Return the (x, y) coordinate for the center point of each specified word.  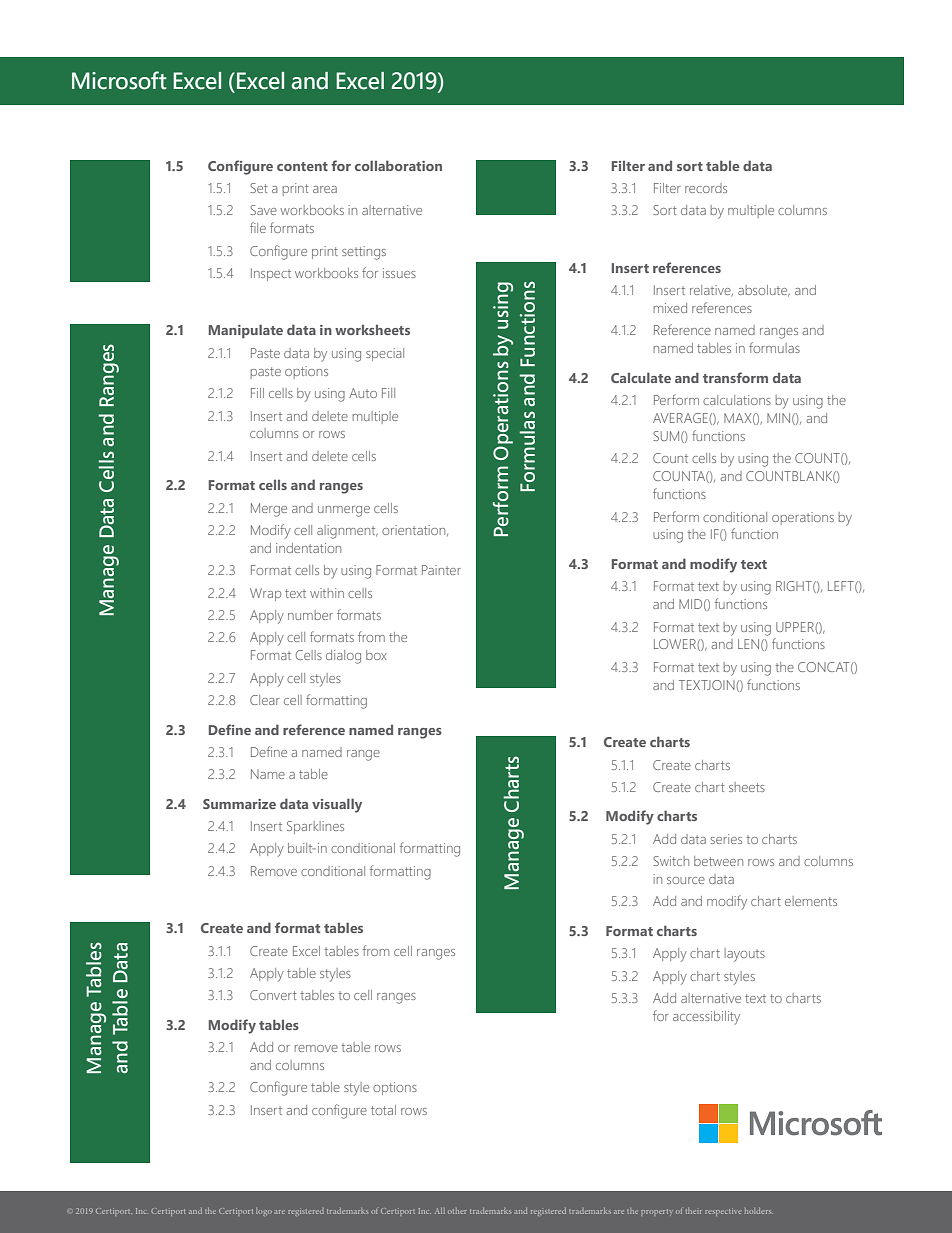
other (457, 1211)
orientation (415, 530)
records (706, 188)
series (726, 839)
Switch (671, 861)
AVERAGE (681, 418)
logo (264, 1212)
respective (723, 1212)
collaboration (398, 165)
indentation (308, 548)
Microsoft (119, 80)
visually (337, 805)
